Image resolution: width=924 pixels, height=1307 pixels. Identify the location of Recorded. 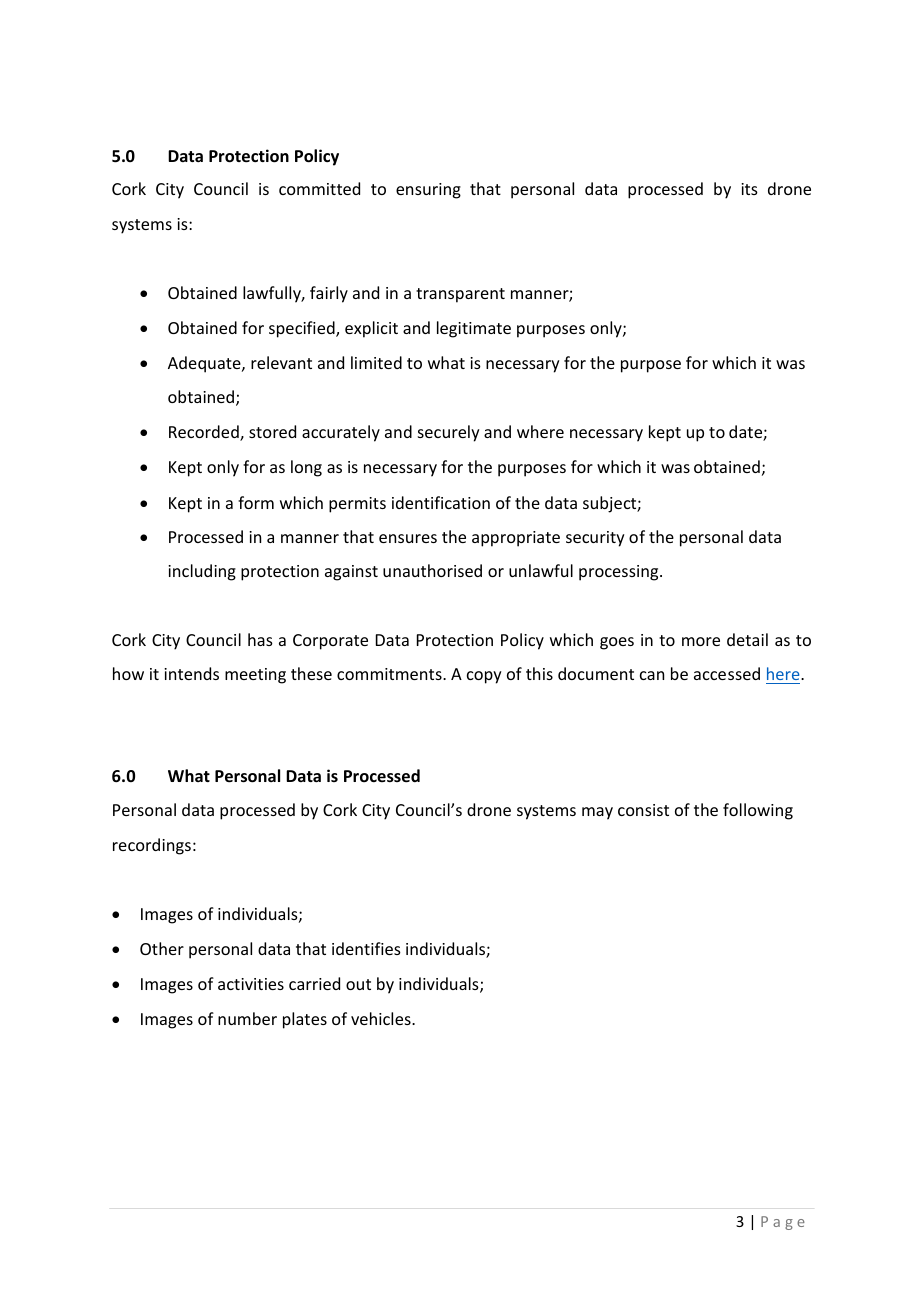
(205, 433).
